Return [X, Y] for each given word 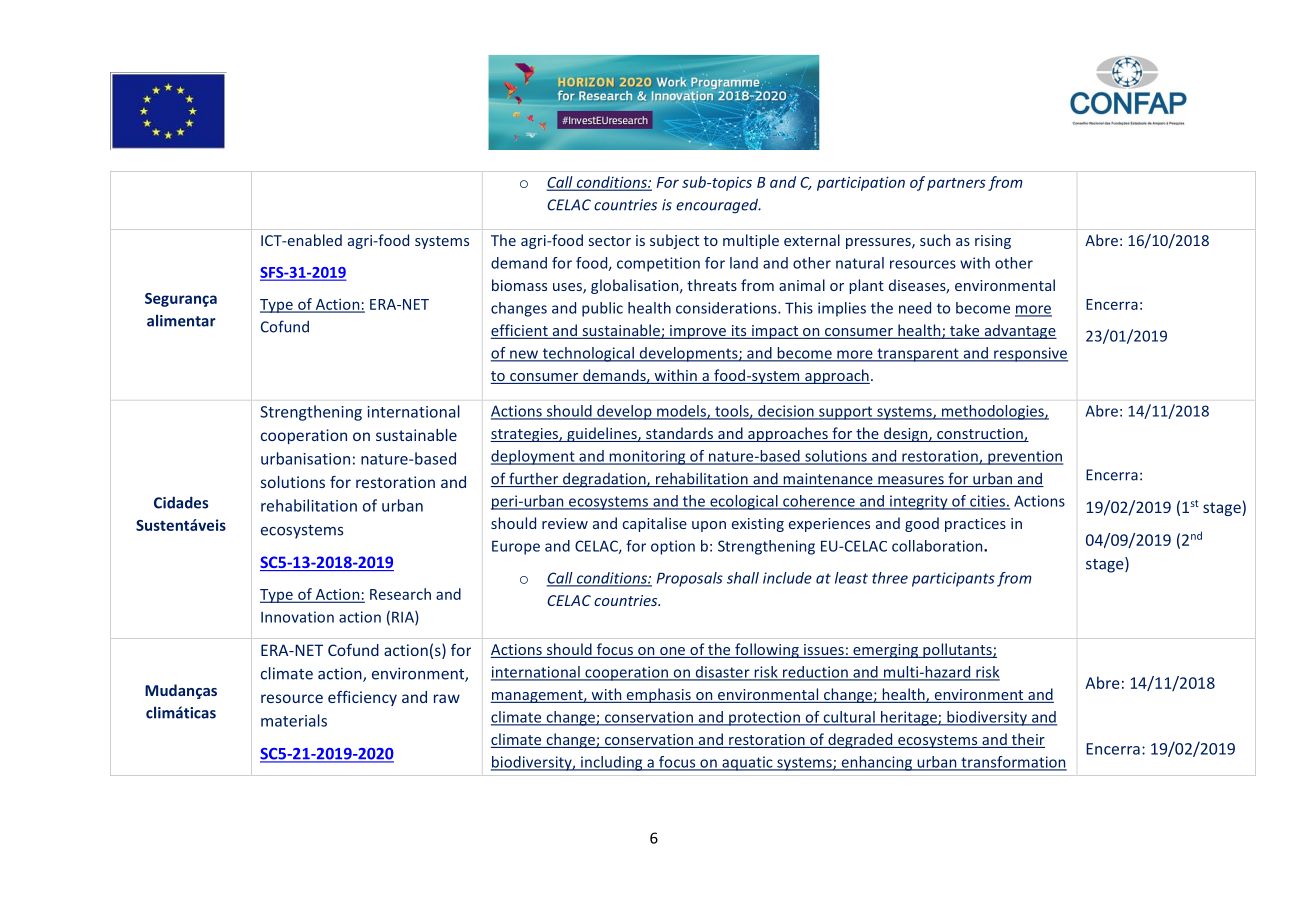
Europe [516, 547]
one [673, 652]
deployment [534, 457]
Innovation [297, 617]
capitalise [655, 524]
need [915, 308]
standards [679, 434]
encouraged [718, 206]
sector [610, 241]
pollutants [957, 650]
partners [956, 184]
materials [294, 720]
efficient [520, 331]
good [922, 524]
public [602, 309]
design [906, 434]
